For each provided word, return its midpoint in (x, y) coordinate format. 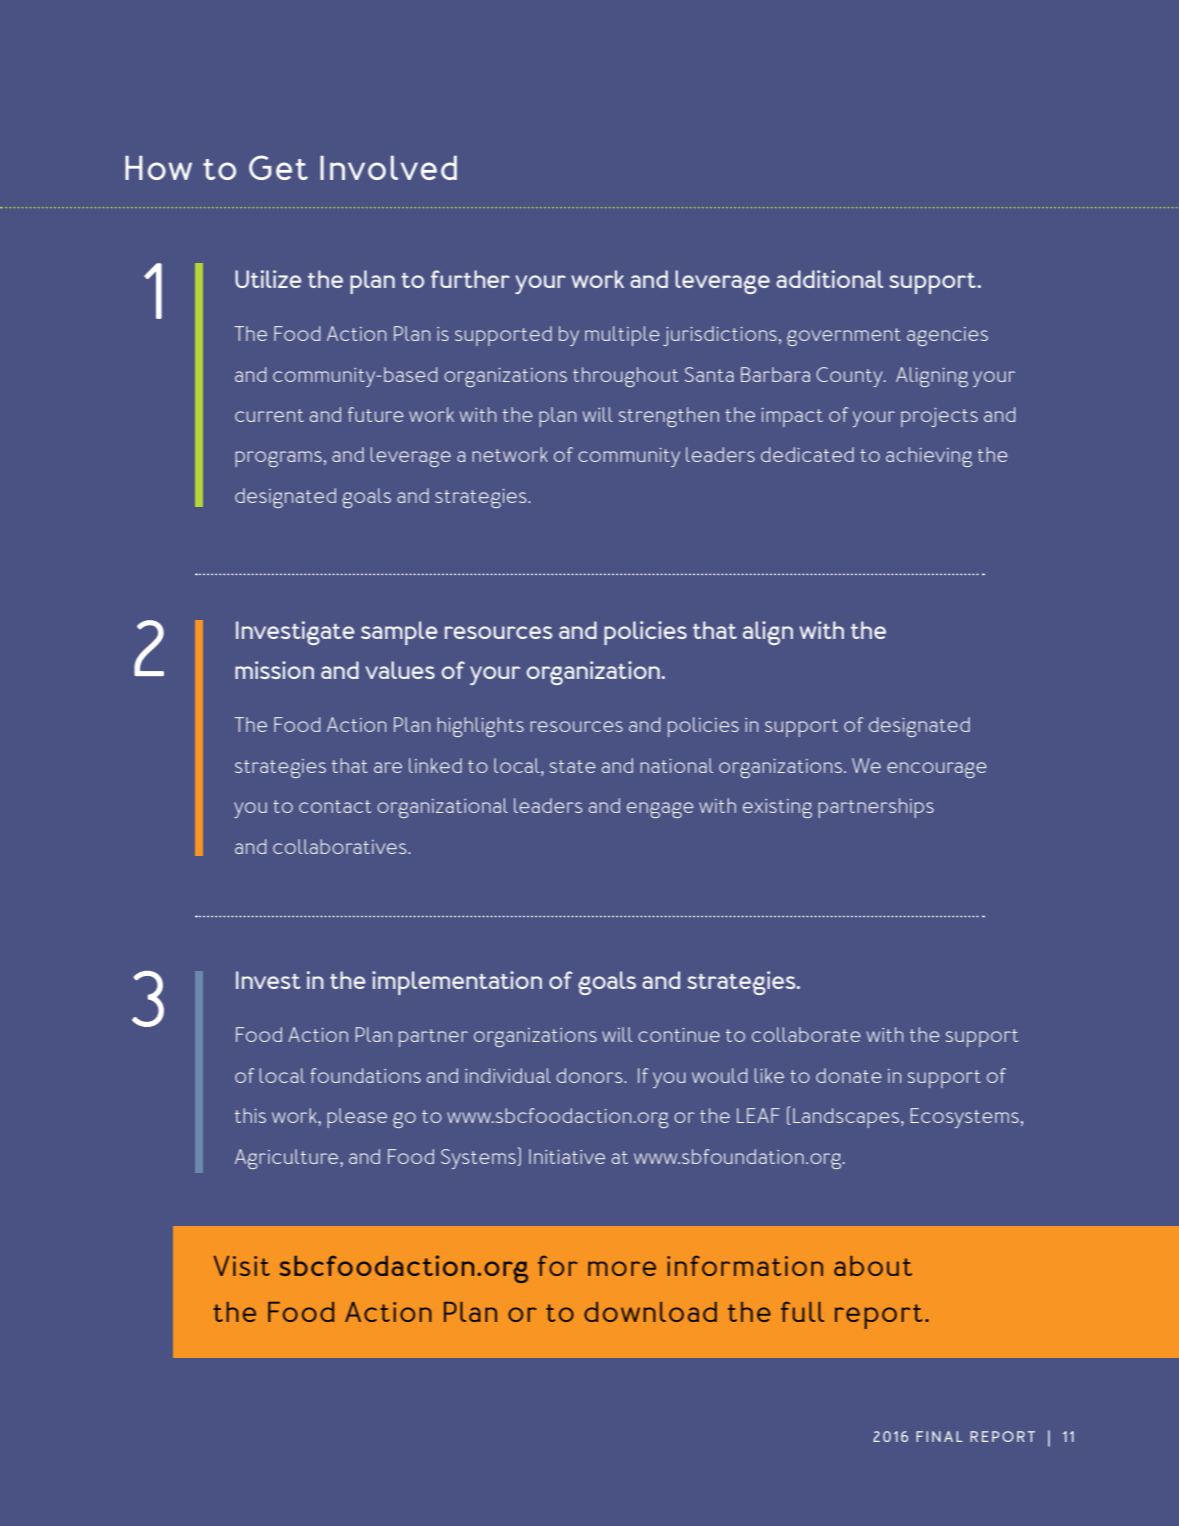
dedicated (807, 454)
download (650, 1312)
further (470, 279)
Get (278, 167)
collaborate (806, 1034)
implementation (457, 983)
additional (829, 279)
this (250, 1115)
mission (274, 670)
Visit (241, 1266)
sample (399, 633)
